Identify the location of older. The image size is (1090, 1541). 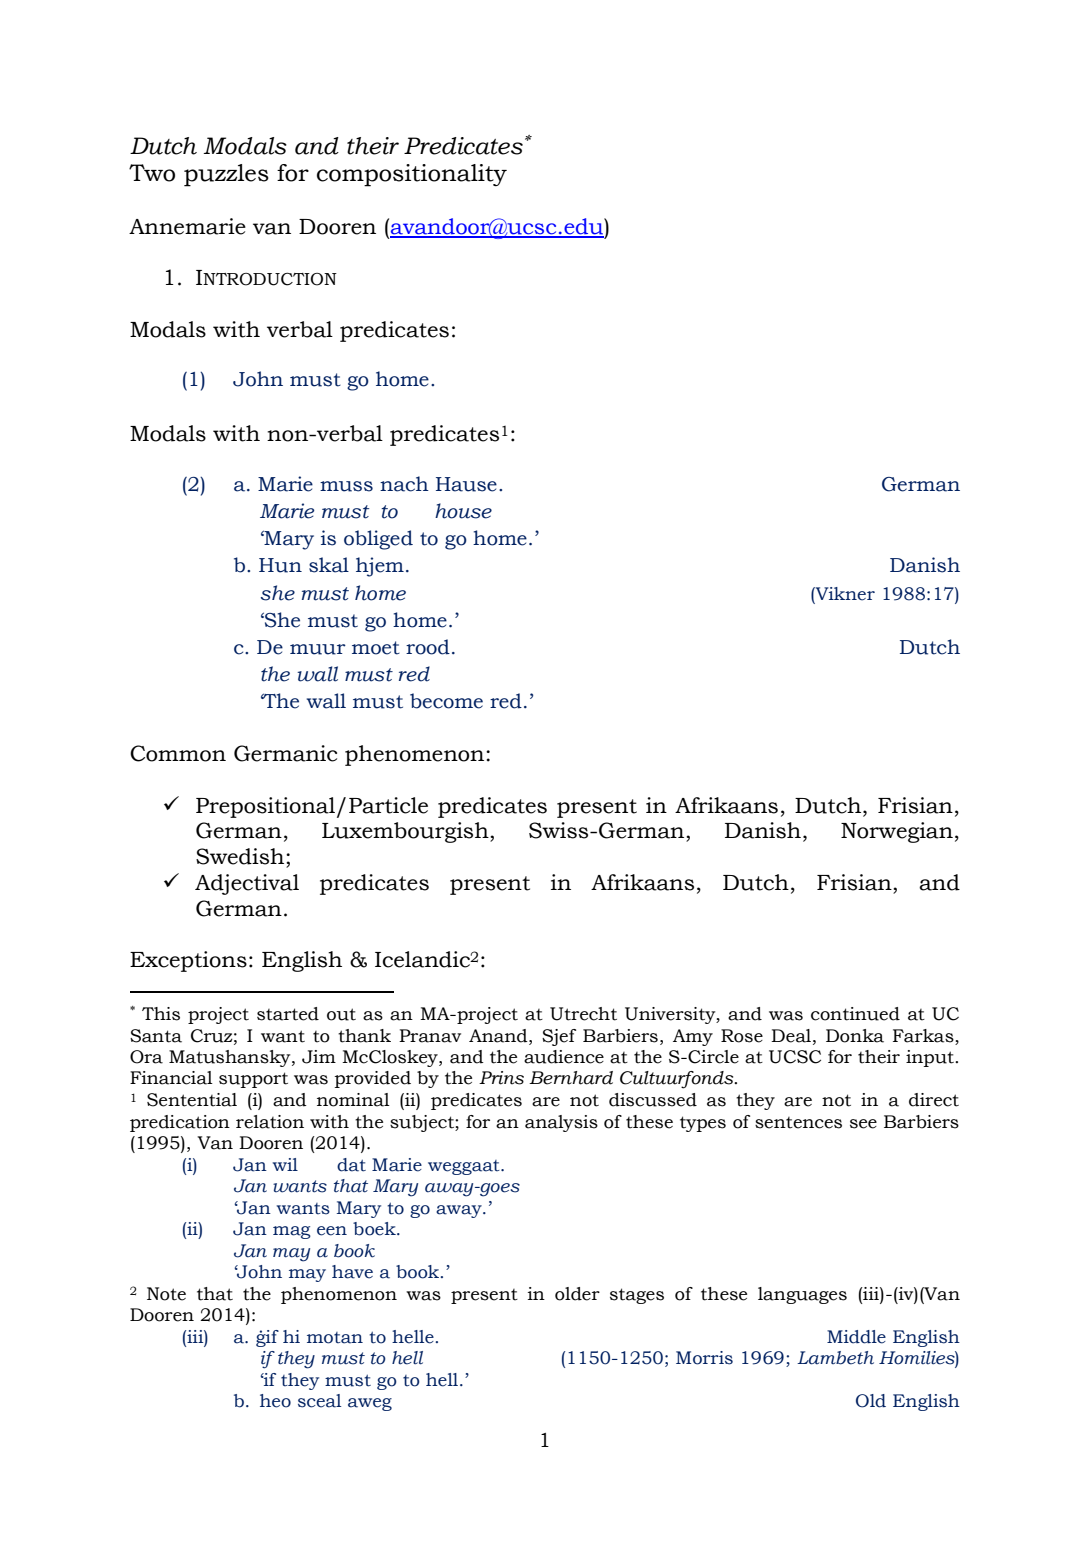
(577, 1294).
